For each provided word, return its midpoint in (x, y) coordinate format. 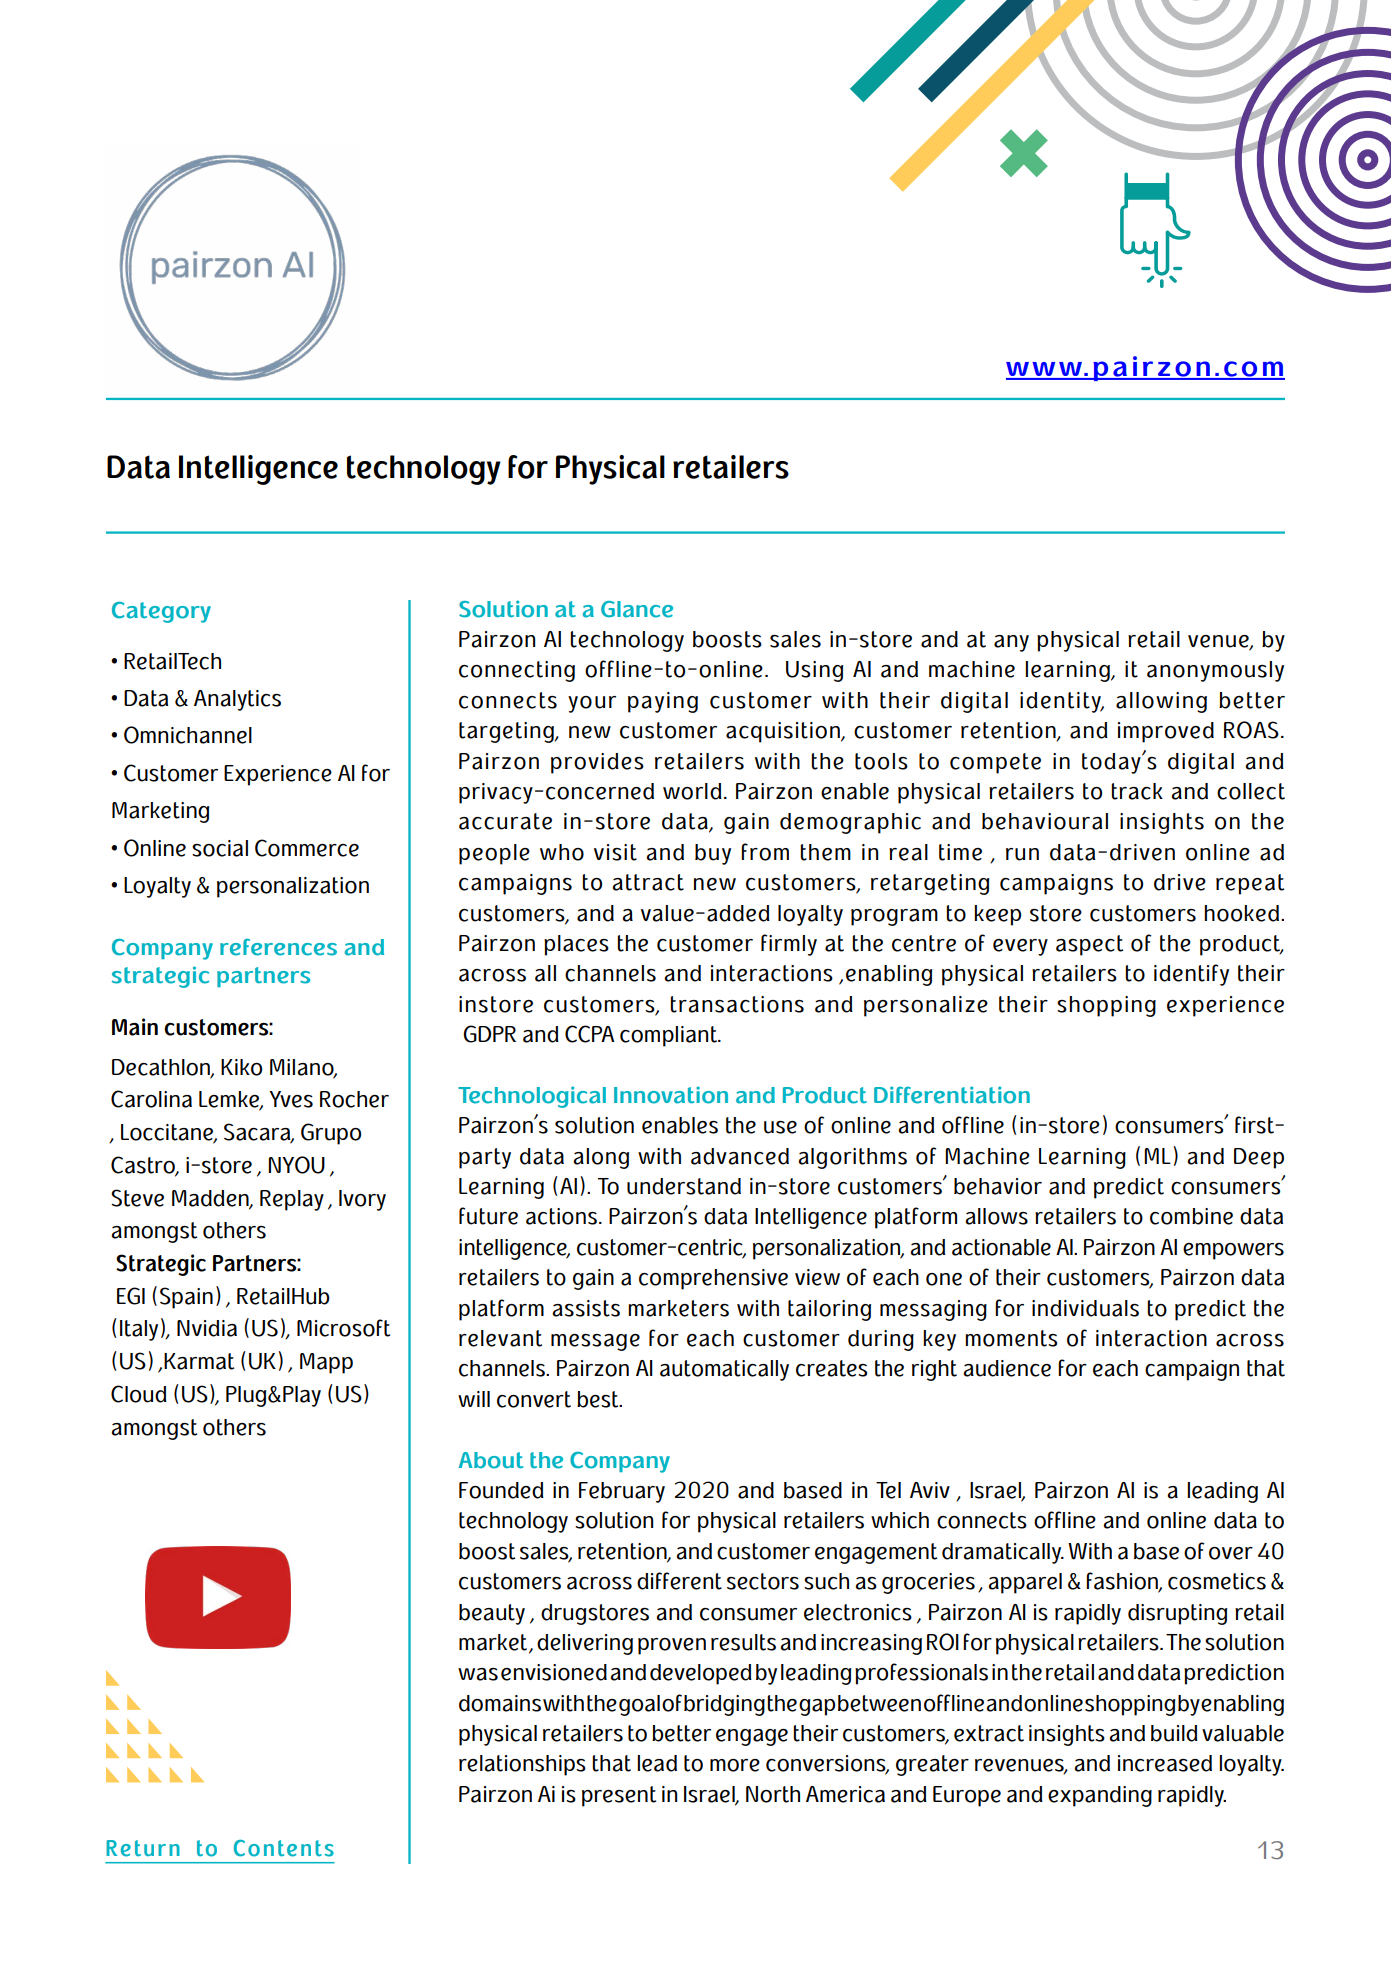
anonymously (1215, 671)
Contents (284, 1848)
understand (684, 1186)
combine (1191, 1216)
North (773, 1794)
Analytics (237, 700)
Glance (637, 609)
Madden (211, 1199)
